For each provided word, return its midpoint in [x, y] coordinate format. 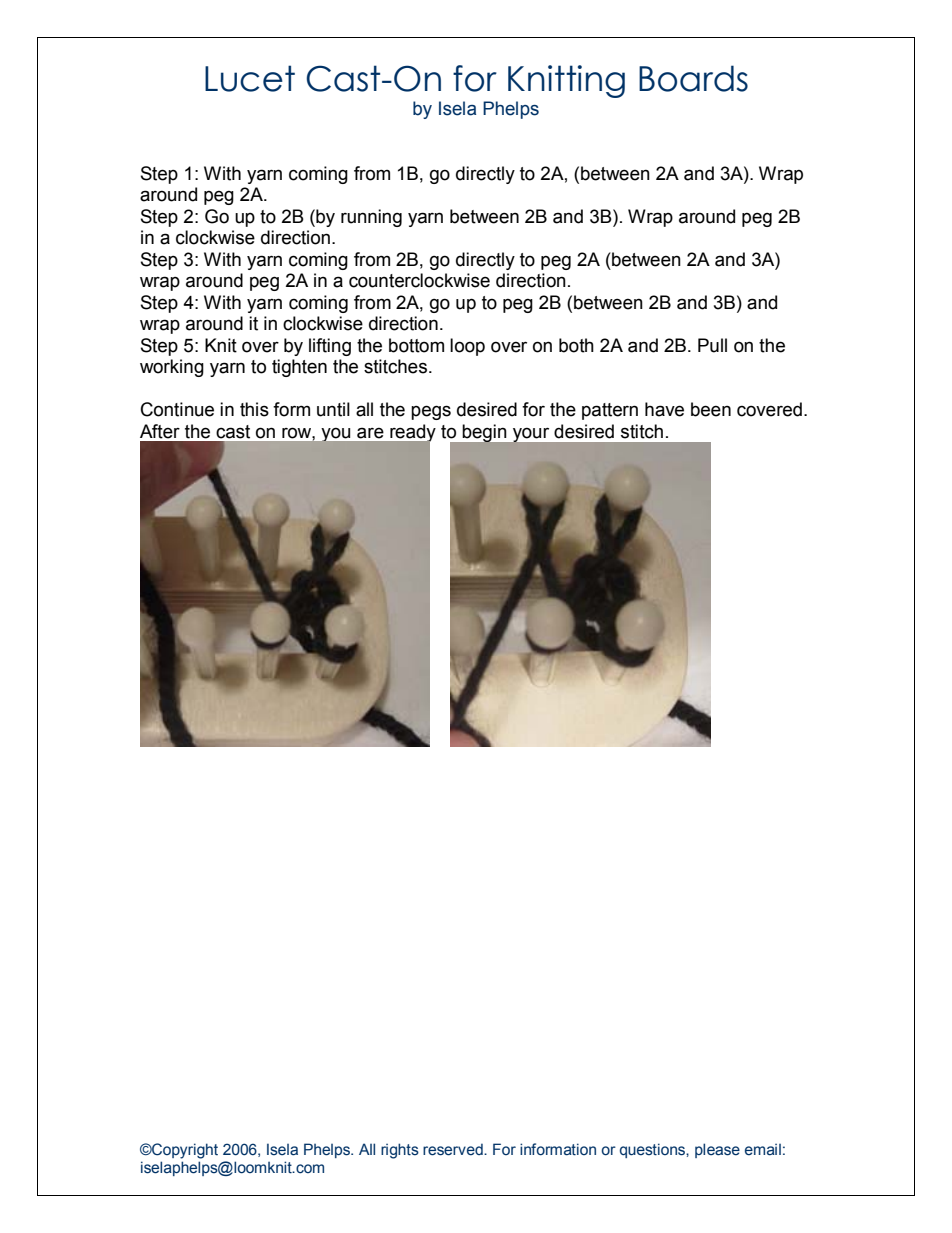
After [160, 431]
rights [400, 1151]
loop [467, 347]
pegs [431, 412]
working [172, 368]
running [371, 218]
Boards [693, 78]
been [711, 409]
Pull [712, 345]
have [664, 409]
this [254, 409]
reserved [454, 1149]
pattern [610, 411]
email [763, 1150]
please [717, 1150]
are [370, 433]
